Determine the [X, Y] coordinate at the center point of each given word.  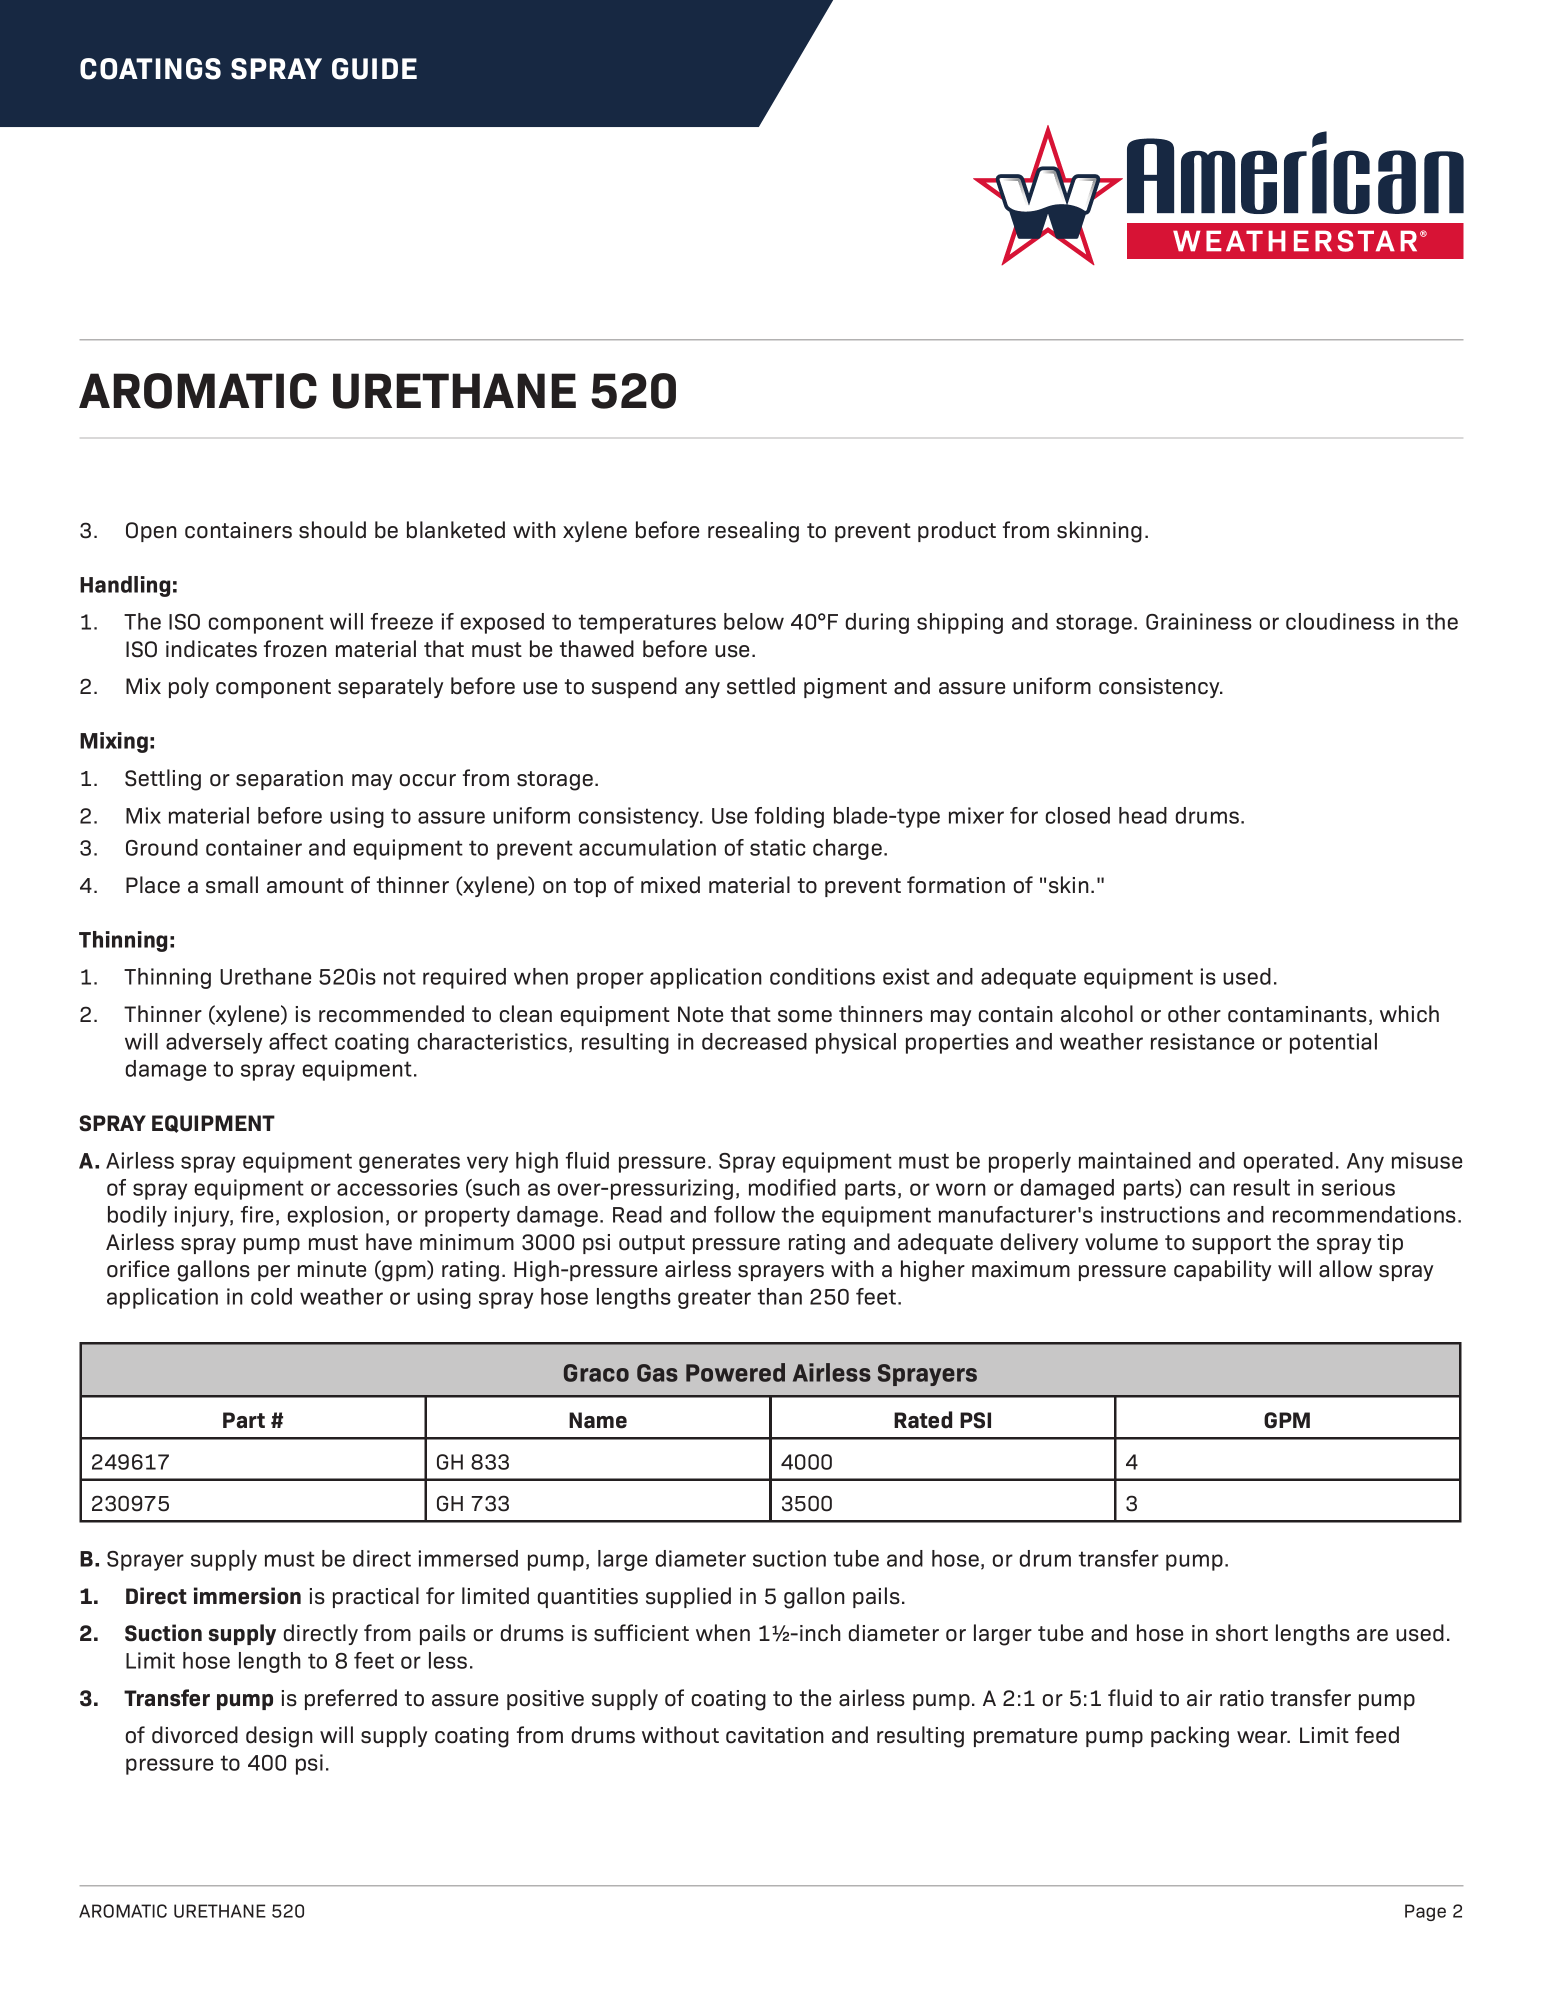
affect [298, 1041]
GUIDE [374, 69]
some [805, 1016]
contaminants [1297, 1014]
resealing [753, 532]
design [279, 1737]
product [957, 531]
